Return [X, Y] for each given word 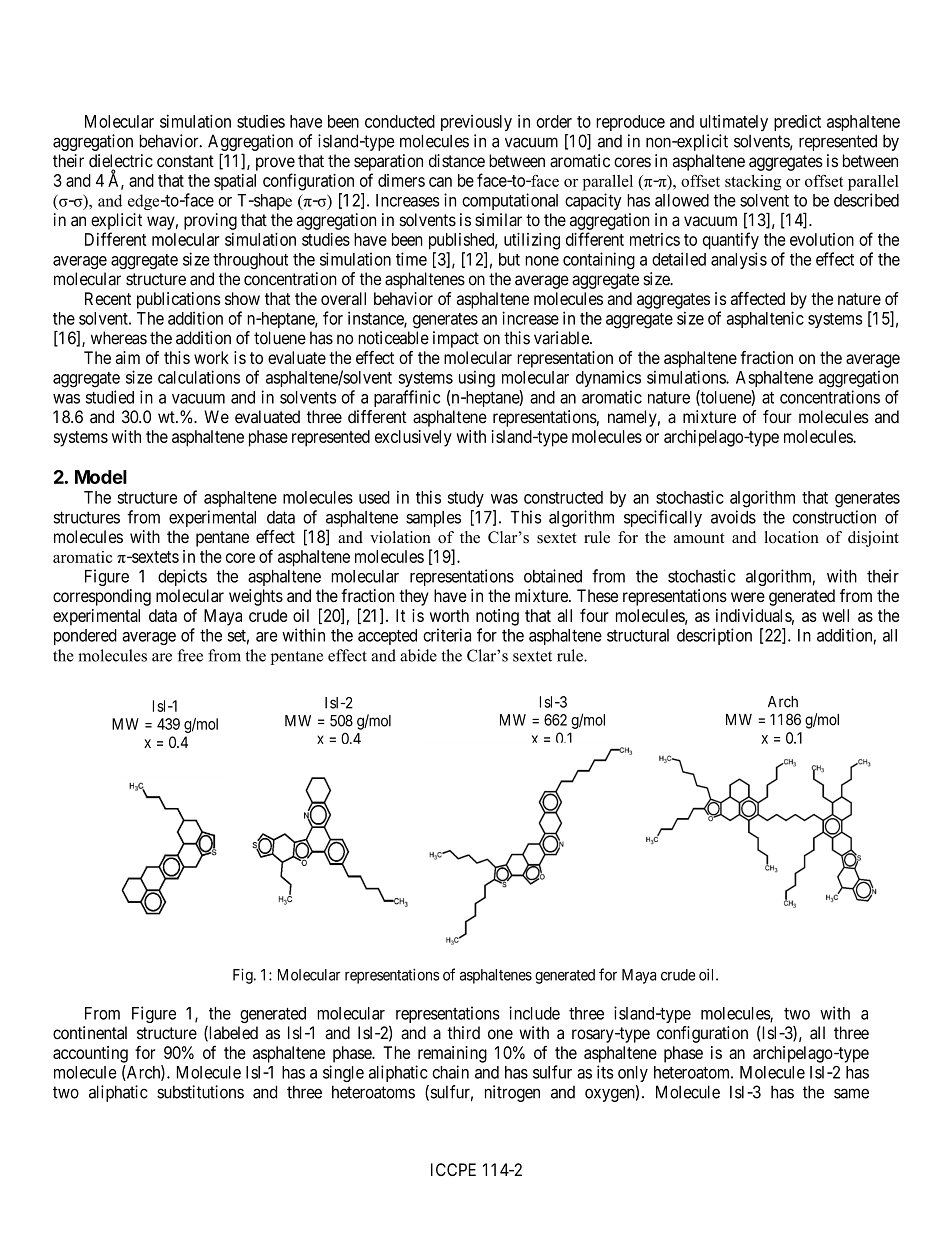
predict [797, 123]
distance [457, 161]
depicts [182, 577]
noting [497, 617]
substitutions [200, 1092]
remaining [452, 1054]
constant [185, 161]
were [748, 597]
